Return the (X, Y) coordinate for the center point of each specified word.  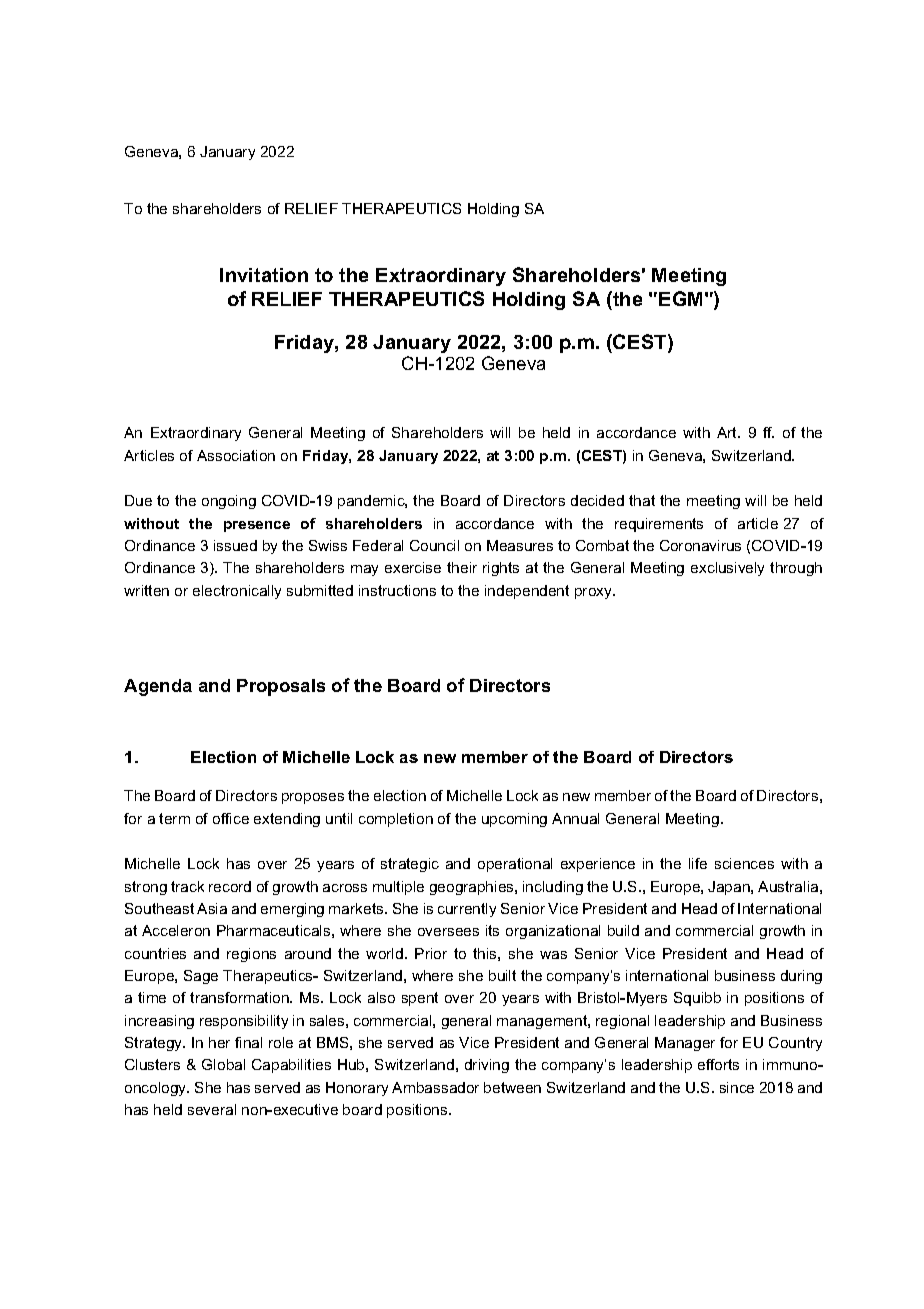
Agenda (158, 687)
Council (434, 545)
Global (223, 1064)
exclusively (727, 569)
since (737, 1087)
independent (527, 592)
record (230, 886)
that (642, 500)
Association (236, 455)
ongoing (229, 502)
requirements (659, 525)
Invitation (264, 275)
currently (467, 910)
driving (487, 1066)
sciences (744, 863)
